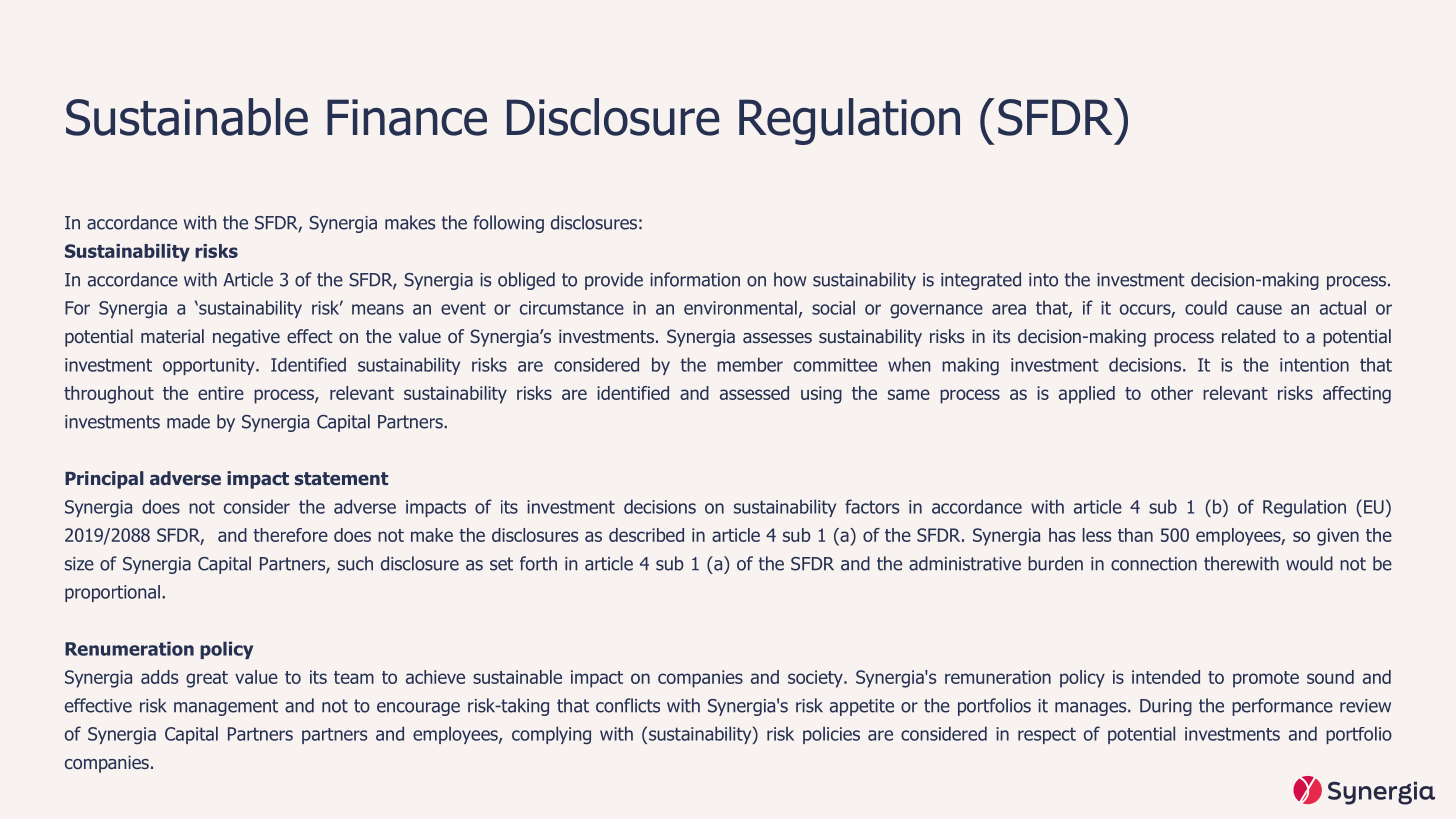  What do you see at coordinates (1248, 336) in the image?
I see `related` at bounding box center [1248, 336].
